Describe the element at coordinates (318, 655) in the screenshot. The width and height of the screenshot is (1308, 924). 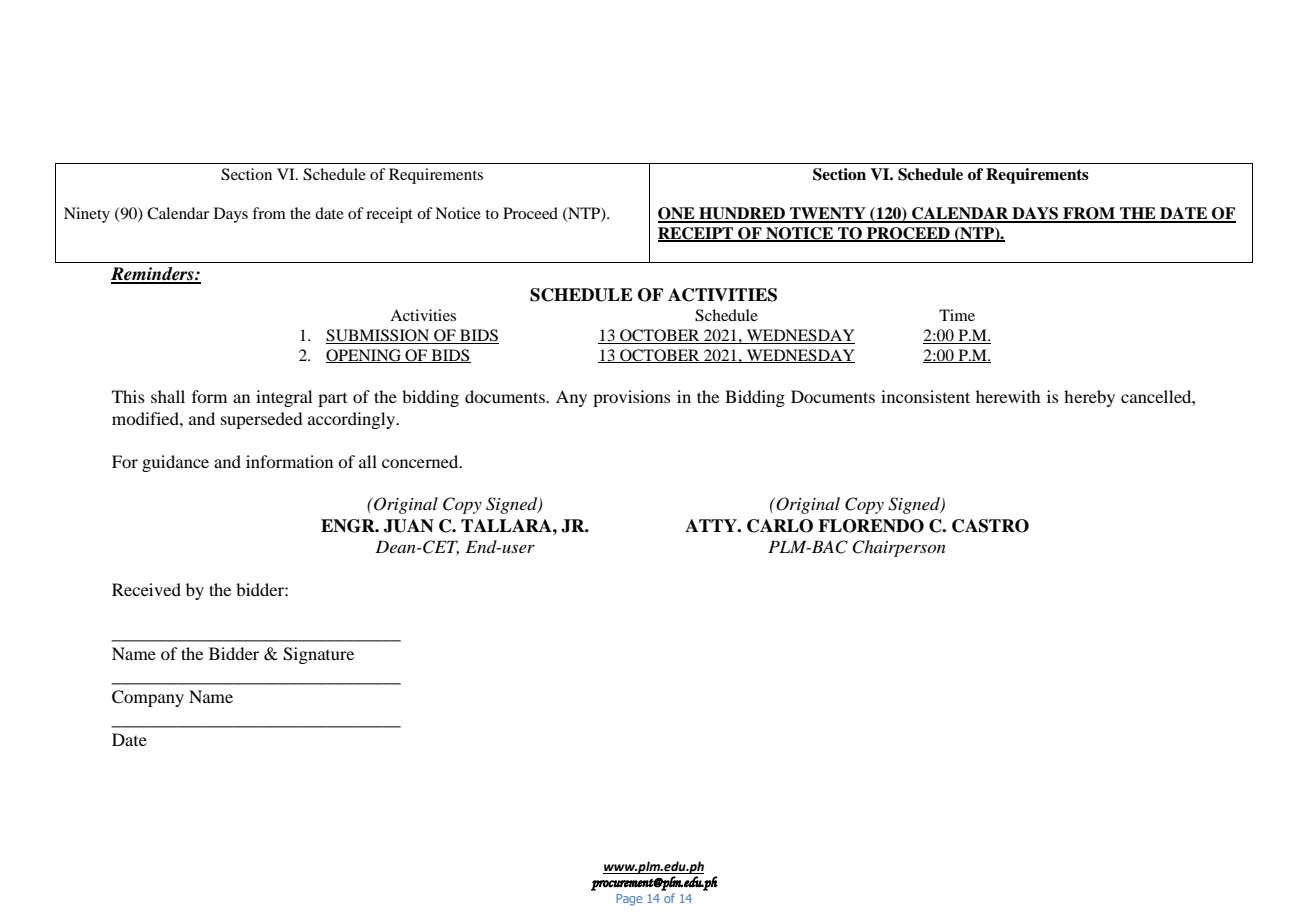
I see `Signature` at that location.
